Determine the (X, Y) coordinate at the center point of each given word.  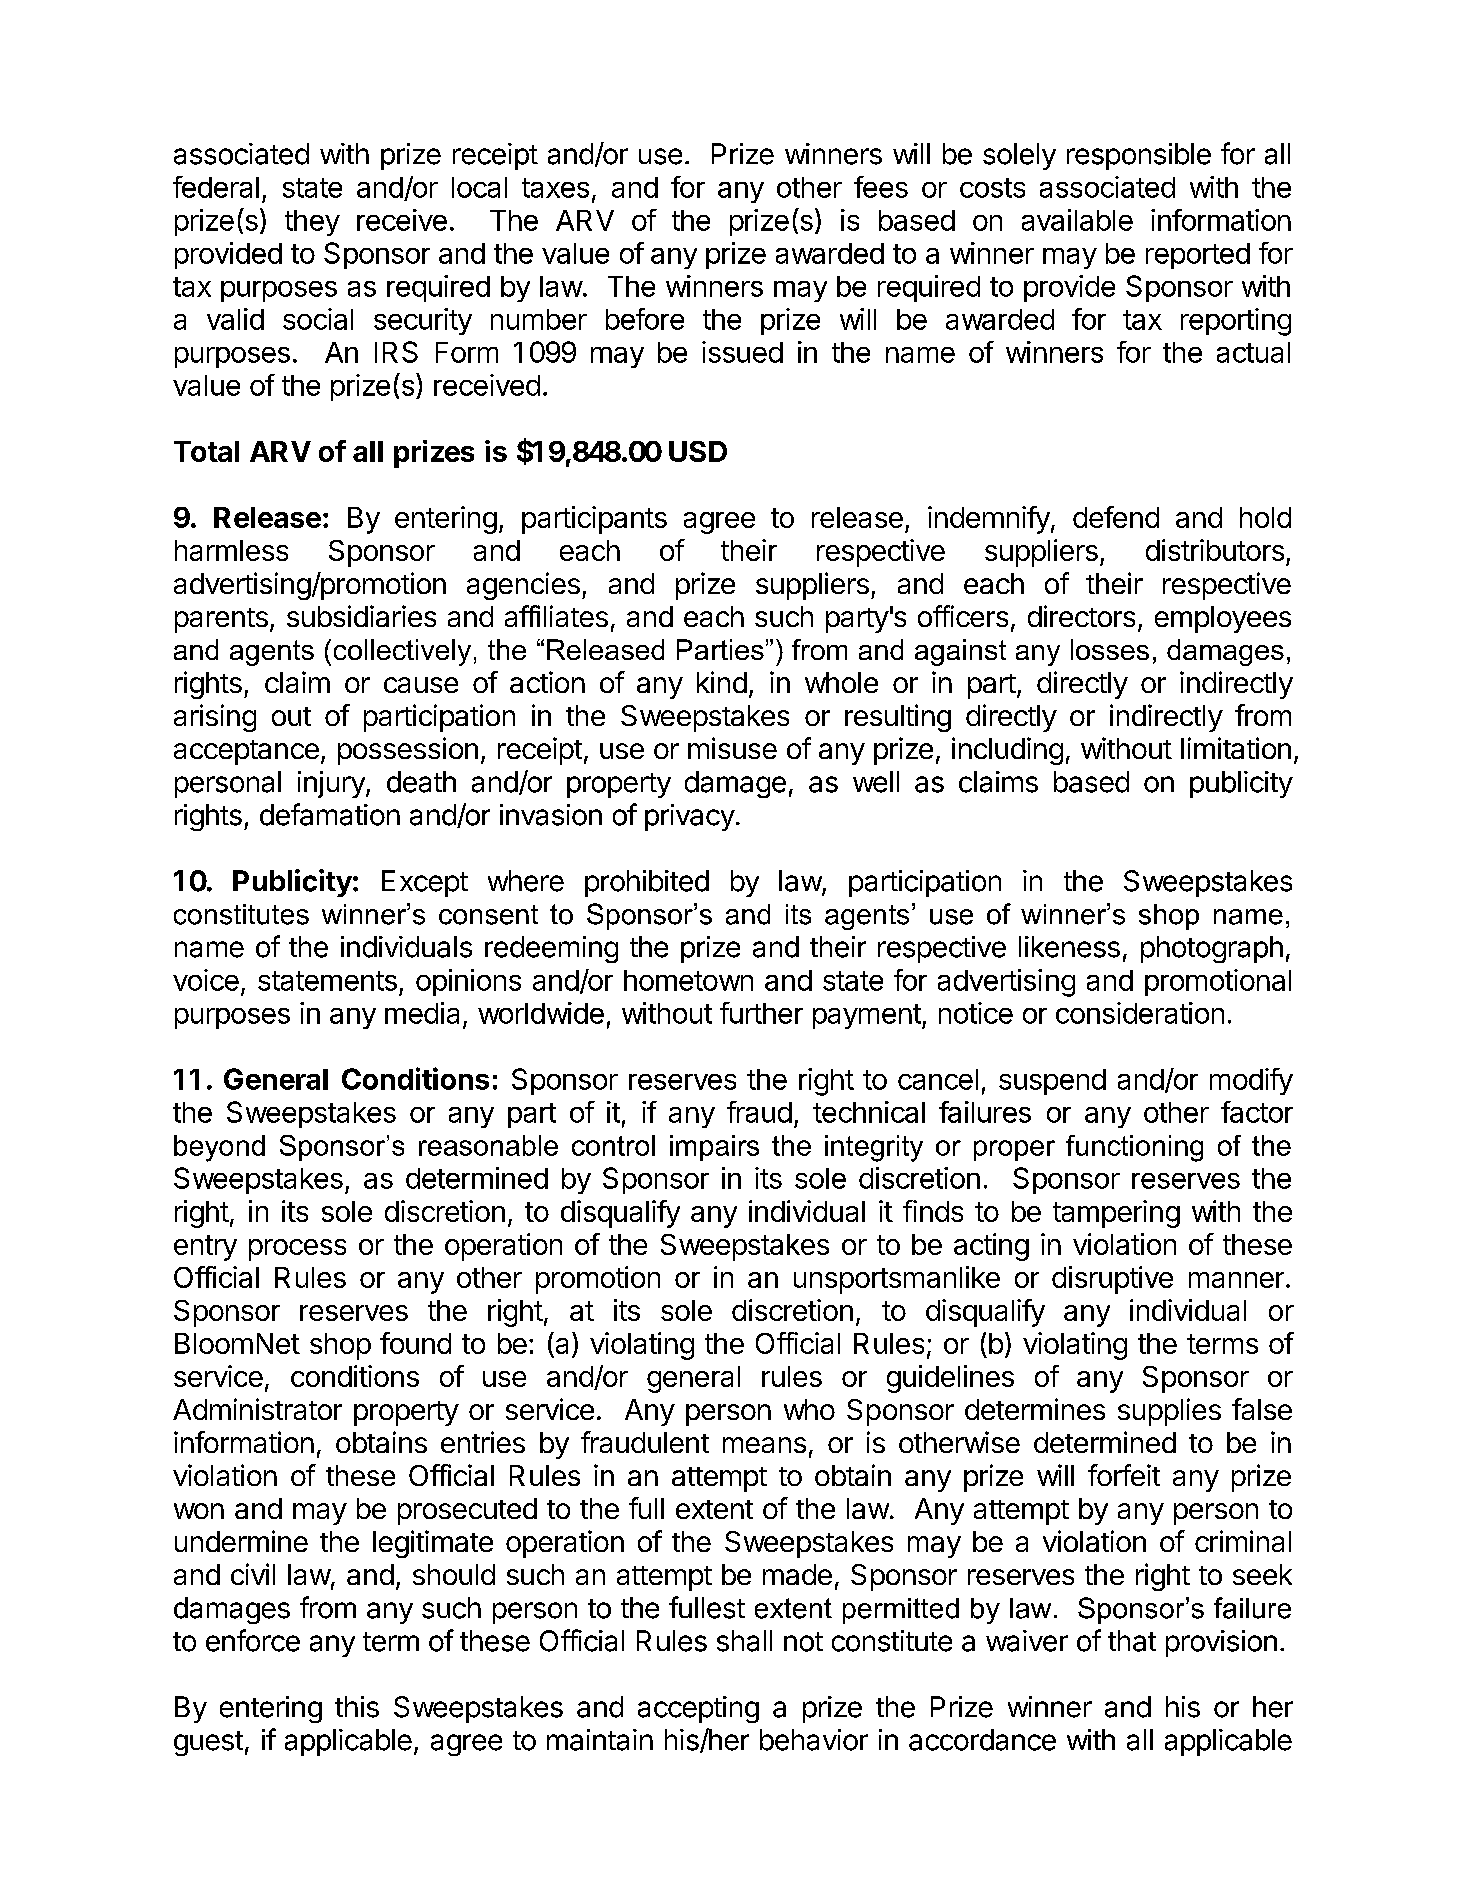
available (1077, 220)
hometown (688, 980)
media (422, 1013)
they (312, 223)
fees (881, 187)
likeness (1069, 947)
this (357, 1707)
